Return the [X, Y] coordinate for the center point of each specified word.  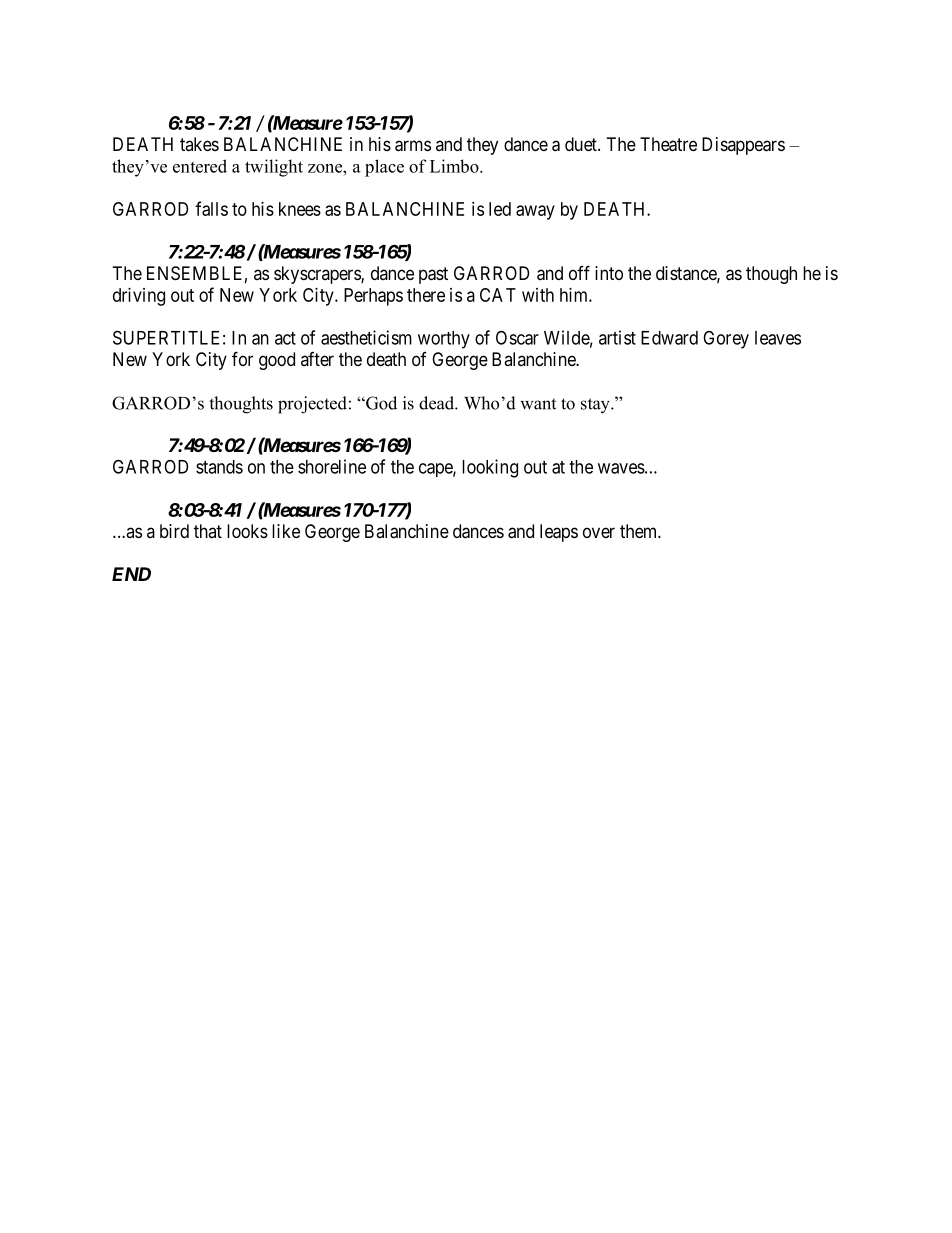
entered [200, 166]
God [380, 403]
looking [490, 468]
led [500, 209]
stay [596, 406]
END [131, 574]
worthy [444, 340]
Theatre [668, 144]
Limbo [455, 166]
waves [621, 468]
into [609, 273]
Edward [669, 338]
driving [139, 297]
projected [312, 405]
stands [219, 467]
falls [211, 208]
